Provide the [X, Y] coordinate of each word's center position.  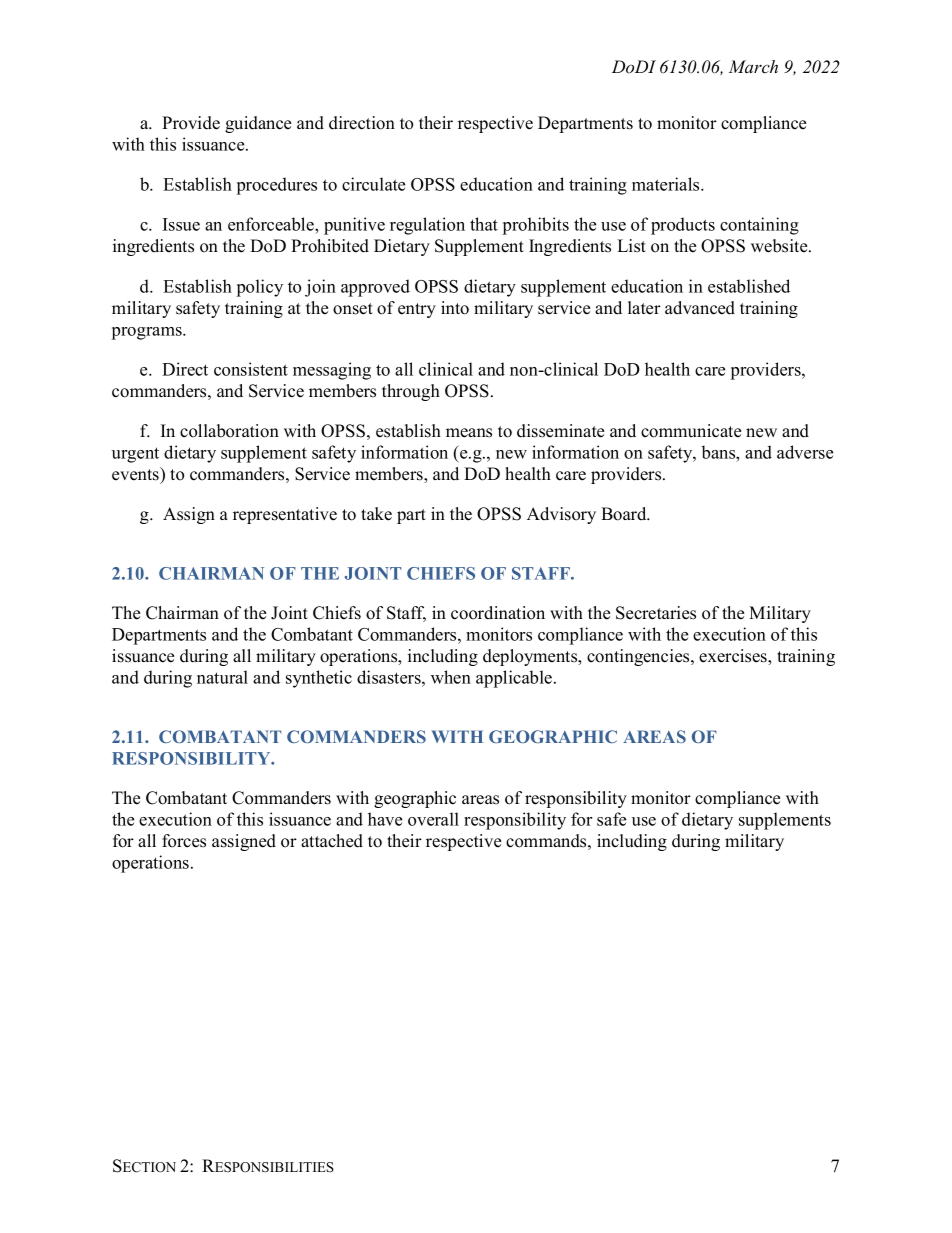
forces [184, 841]
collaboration [229, 431]
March [753, 67]
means [469, 433]
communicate [691, 431]
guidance [258, 124]
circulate [373, 184]
